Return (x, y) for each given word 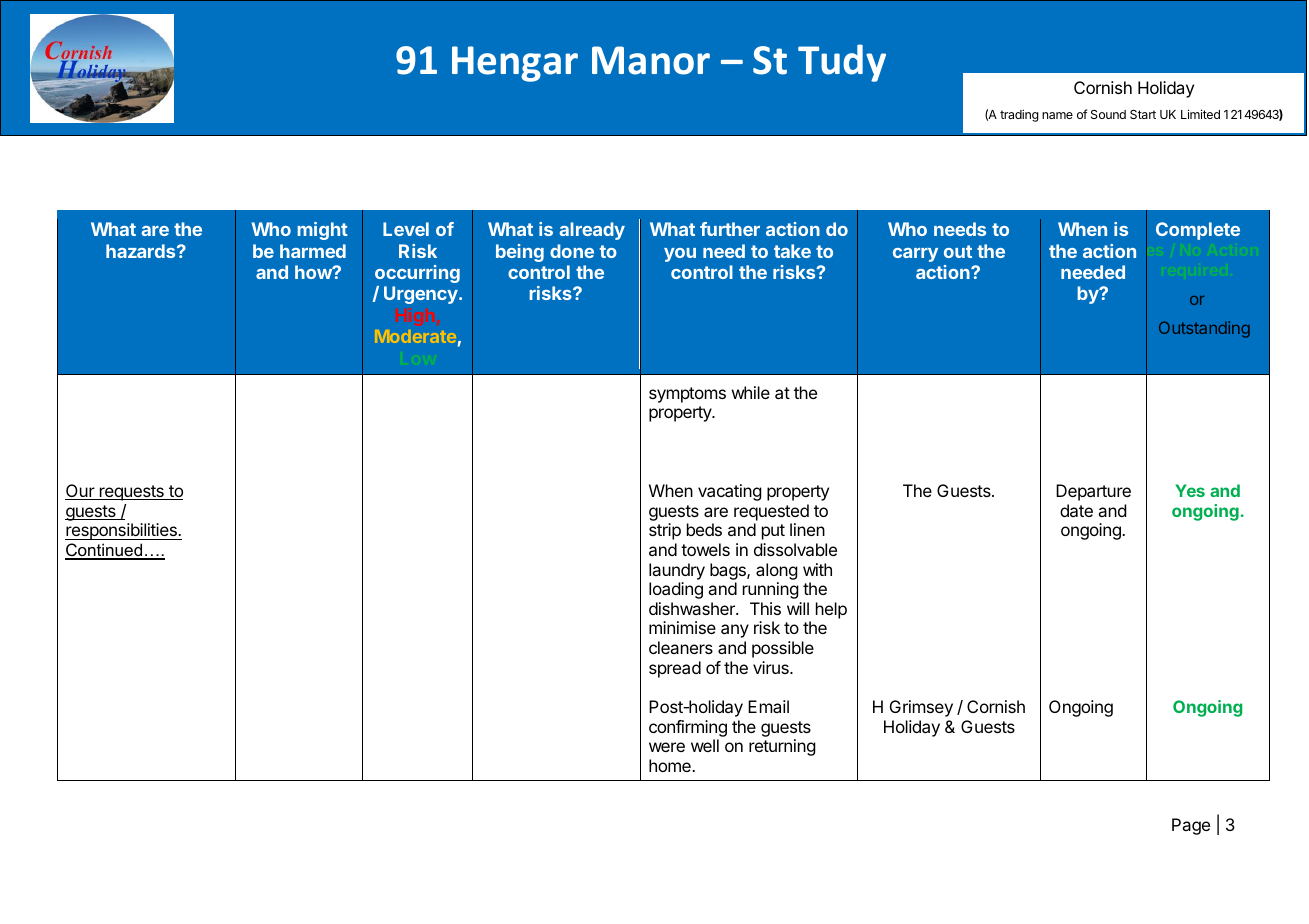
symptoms (687, 395)
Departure (1093, 492)
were (667, 747)
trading (1019, 115)
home (671, 765)
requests (132, 493)
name (1057, 115)
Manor (651, 60)
